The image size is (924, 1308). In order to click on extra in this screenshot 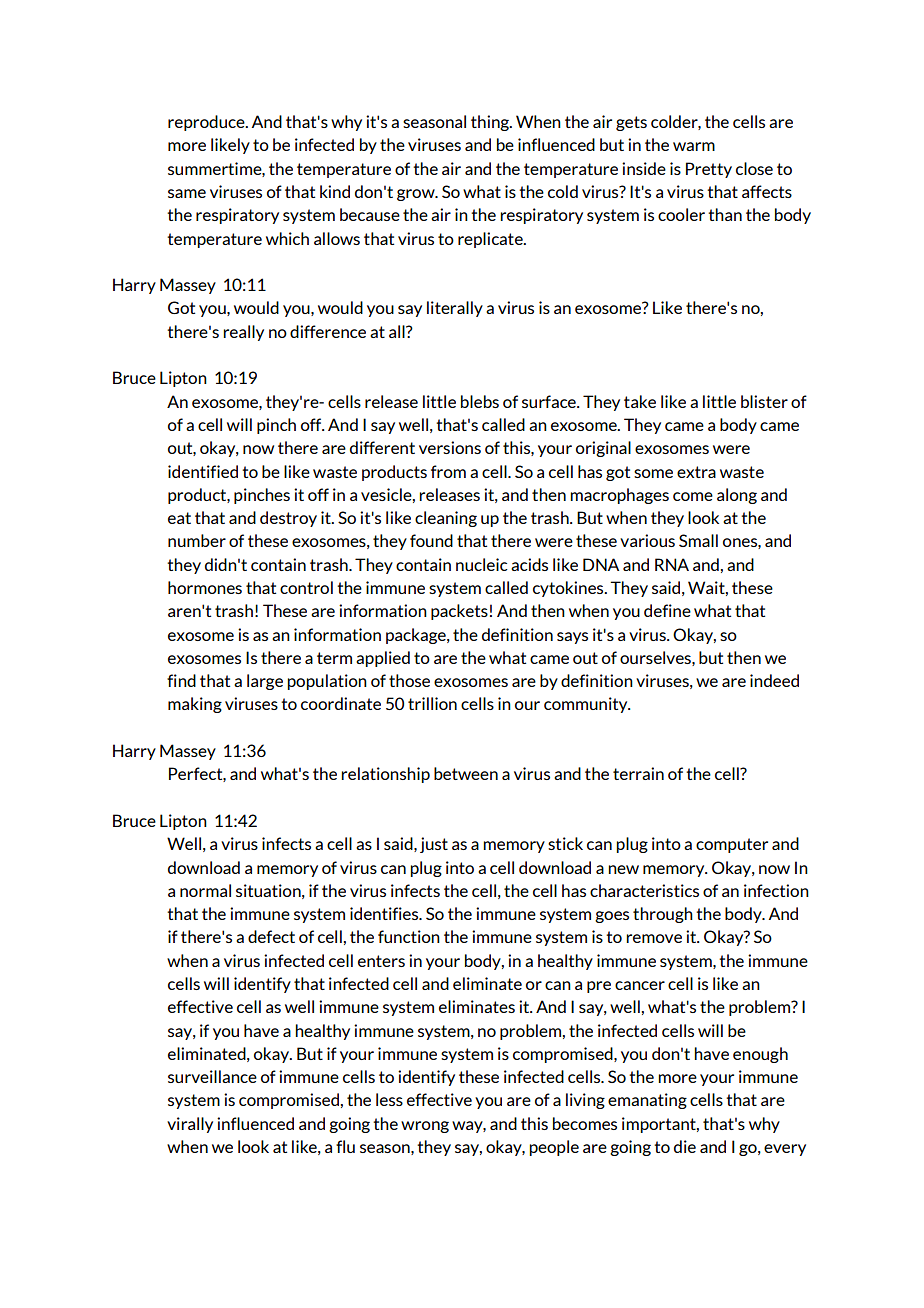, I will do `click(696, 472)`.
